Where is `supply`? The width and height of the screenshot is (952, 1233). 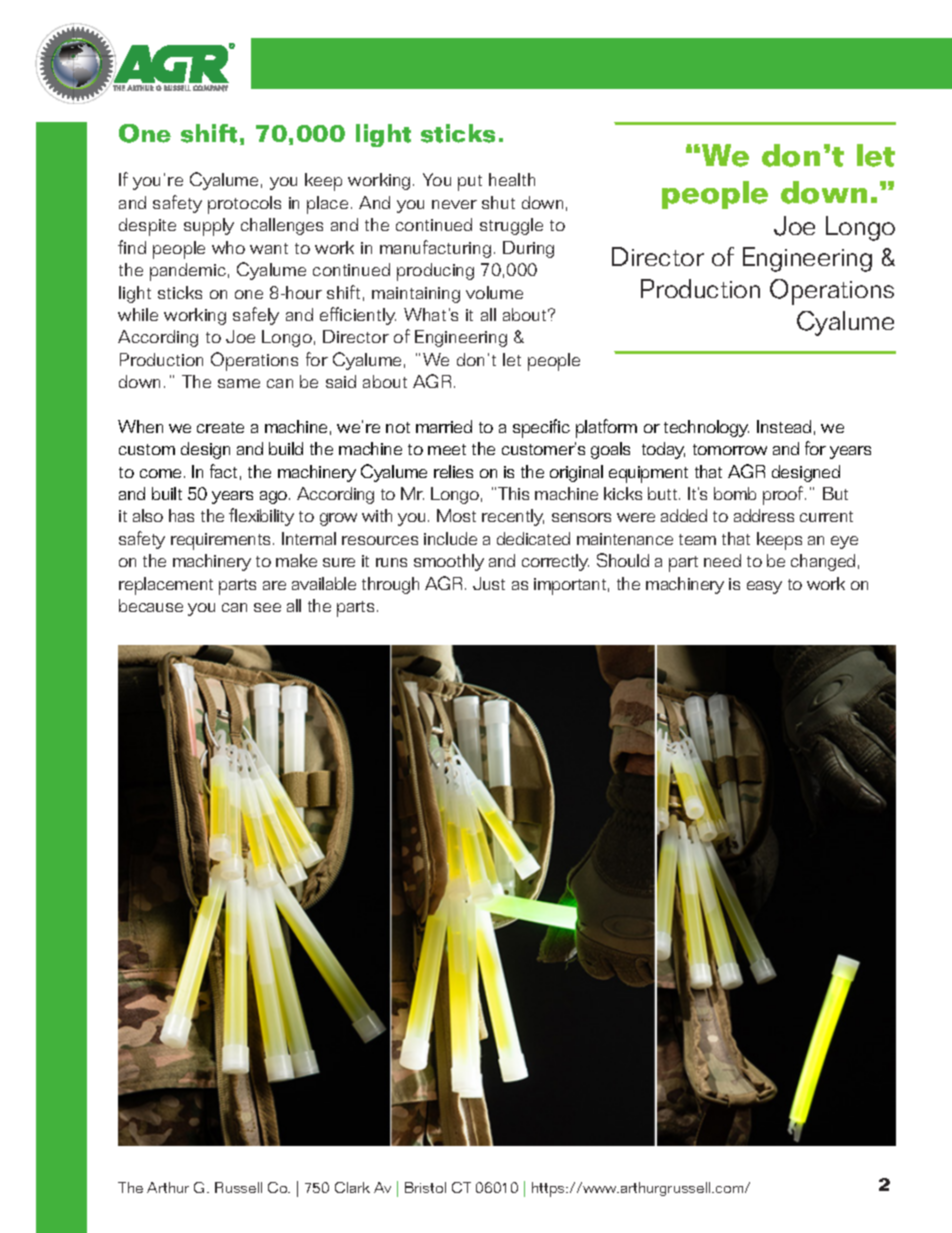
supply is located at coordinates (209, 227).
